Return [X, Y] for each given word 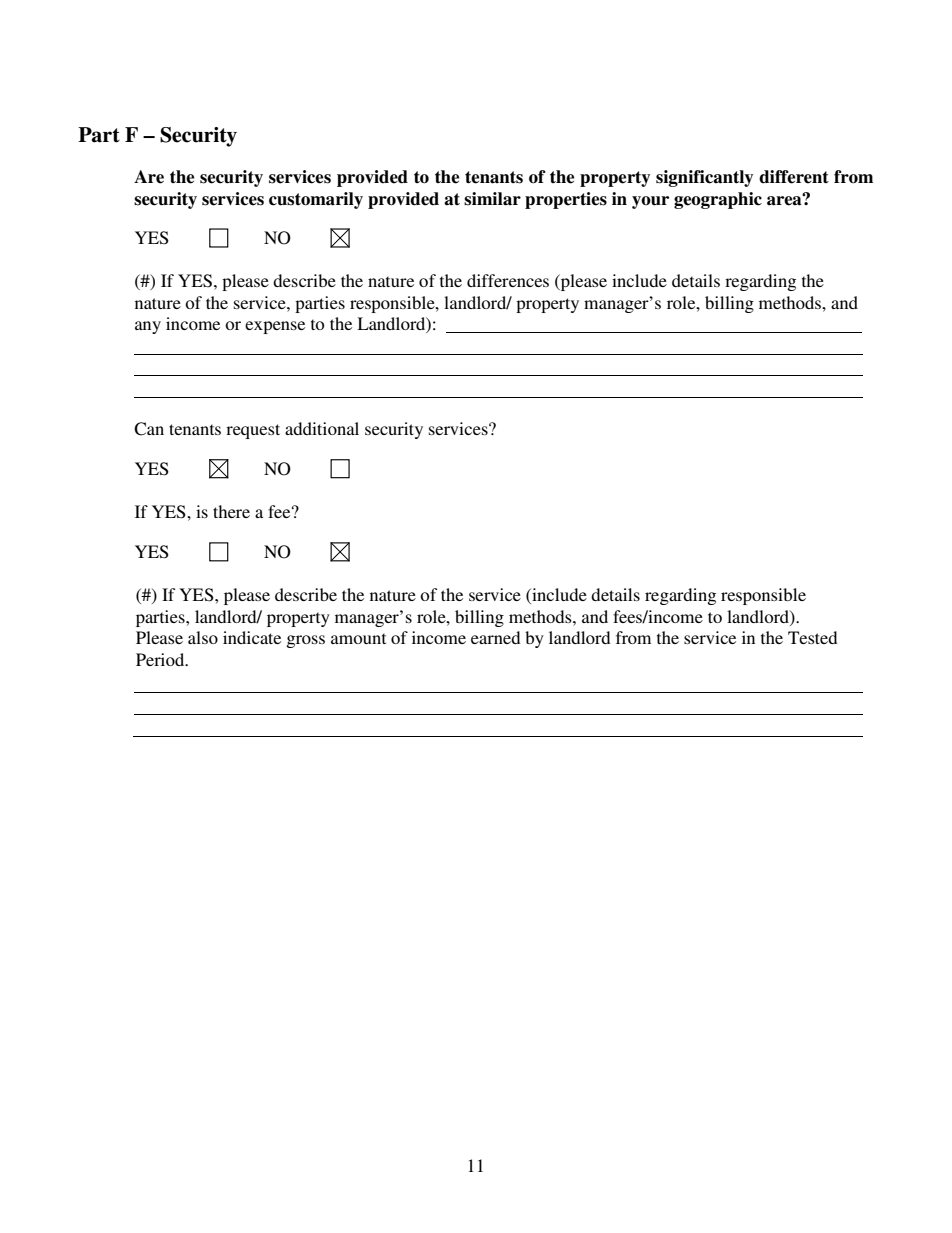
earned [495, 637]
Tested [812, 637]
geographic [718, 200]
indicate [252, 637]
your [650, 202]
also [203, 637]
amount [358, 638]
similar [492, 199]
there [231, 511]
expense [275, 327]
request [253, 431]
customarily [316, 200]
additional [322, 428]
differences [508, 280]
